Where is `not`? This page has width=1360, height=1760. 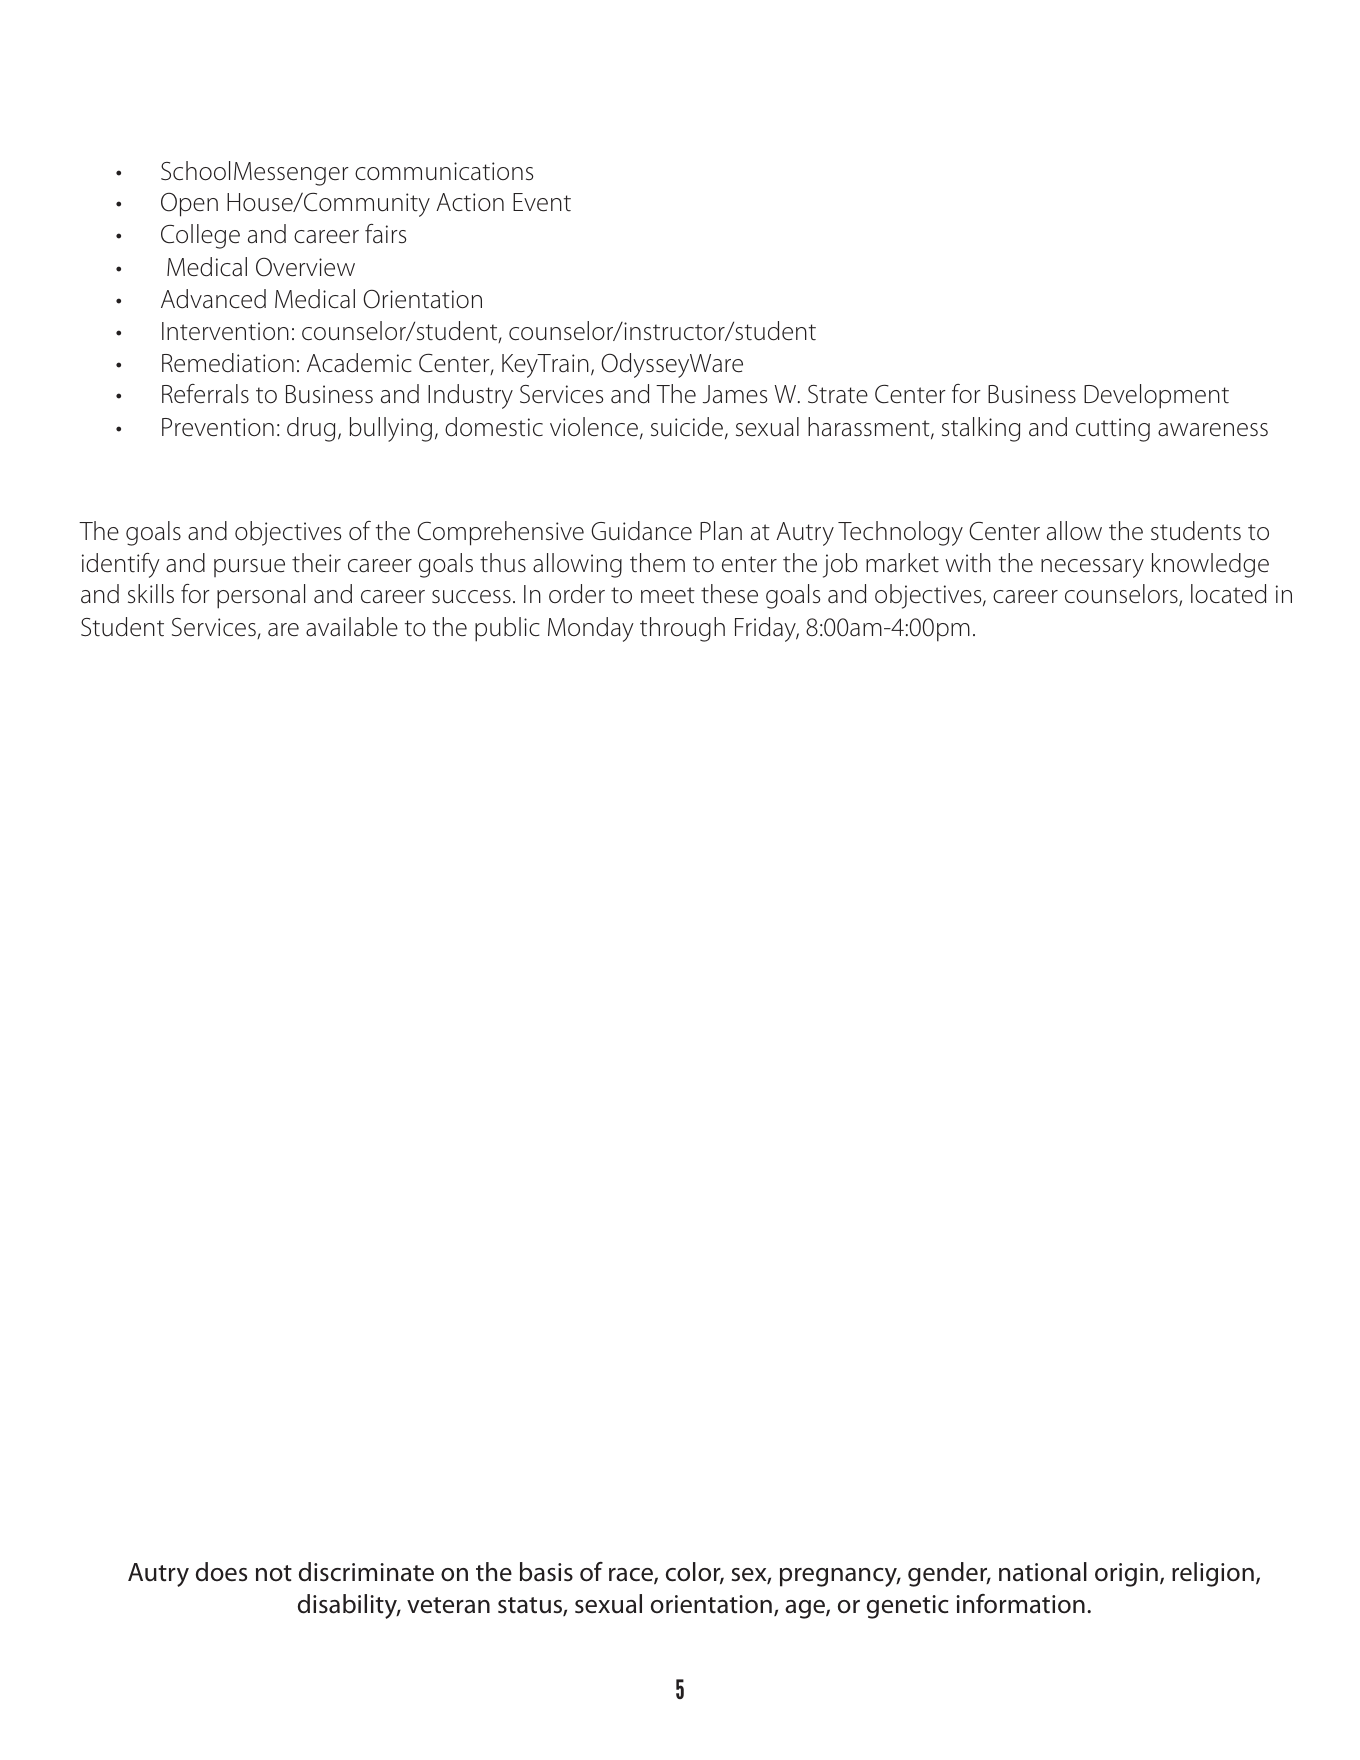
not is located at coordinates (274, 1573).
